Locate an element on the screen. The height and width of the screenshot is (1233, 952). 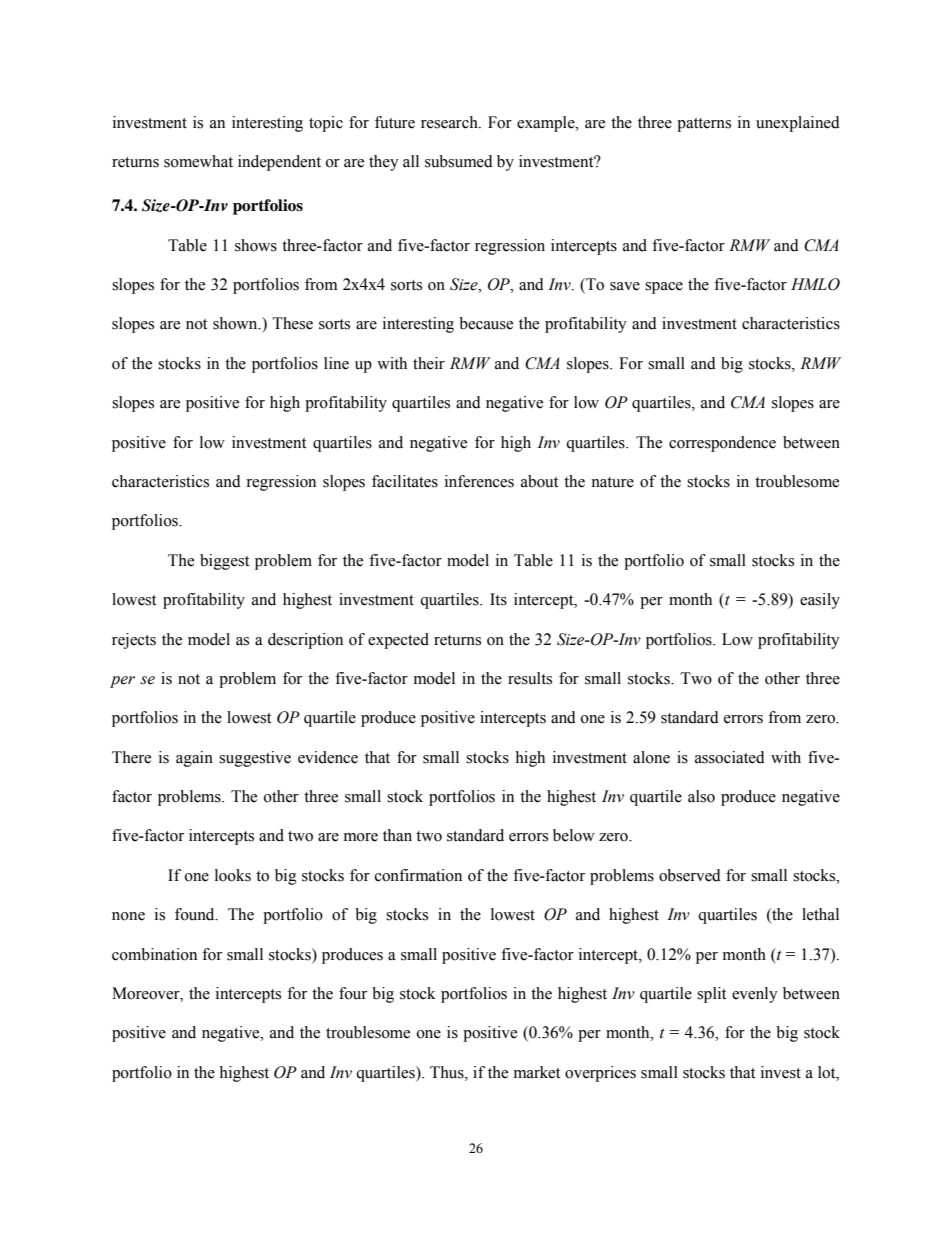
inferences is located at coordinates (479, 481).
